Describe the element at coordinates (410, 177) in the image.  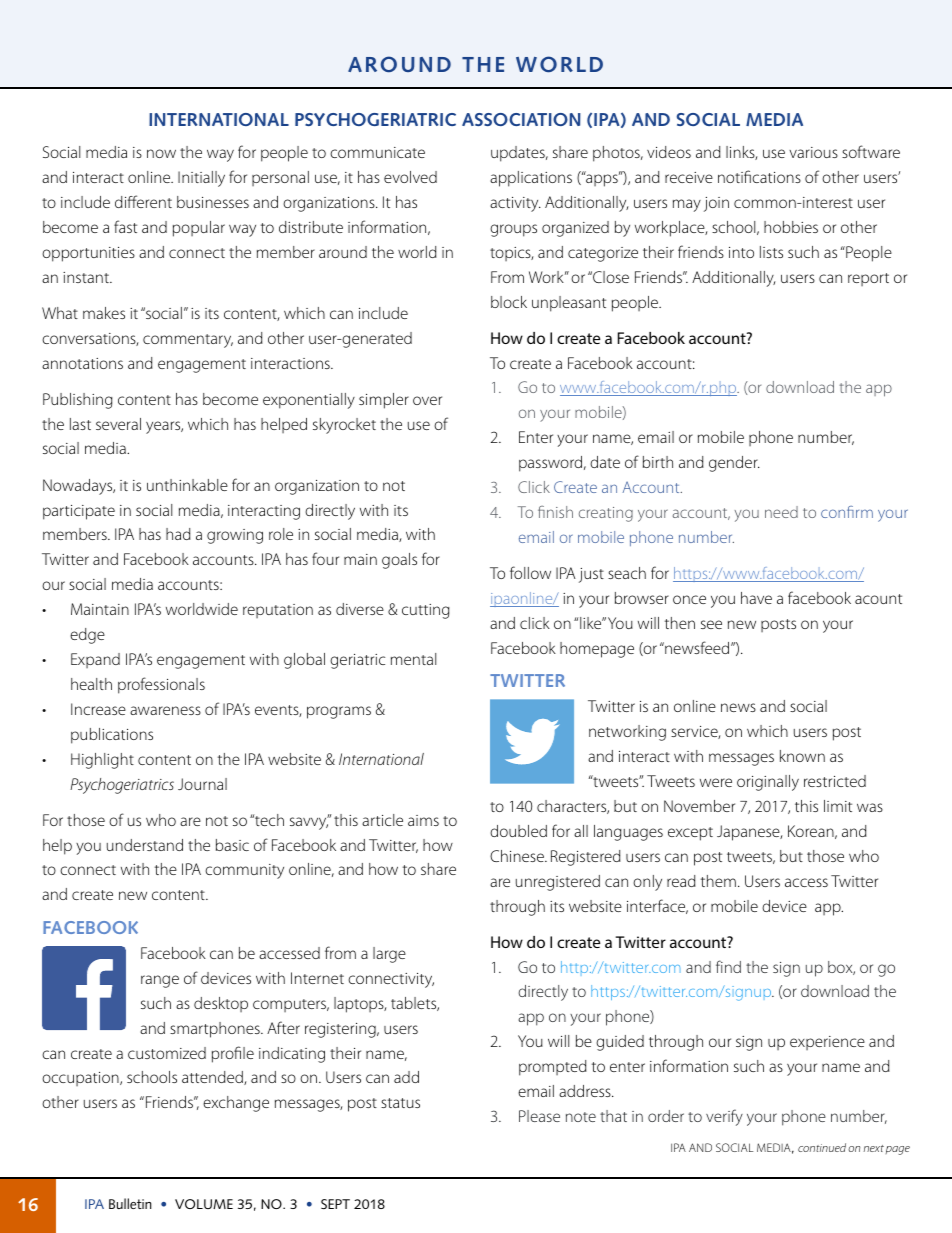
I see `evolved` at that location.
